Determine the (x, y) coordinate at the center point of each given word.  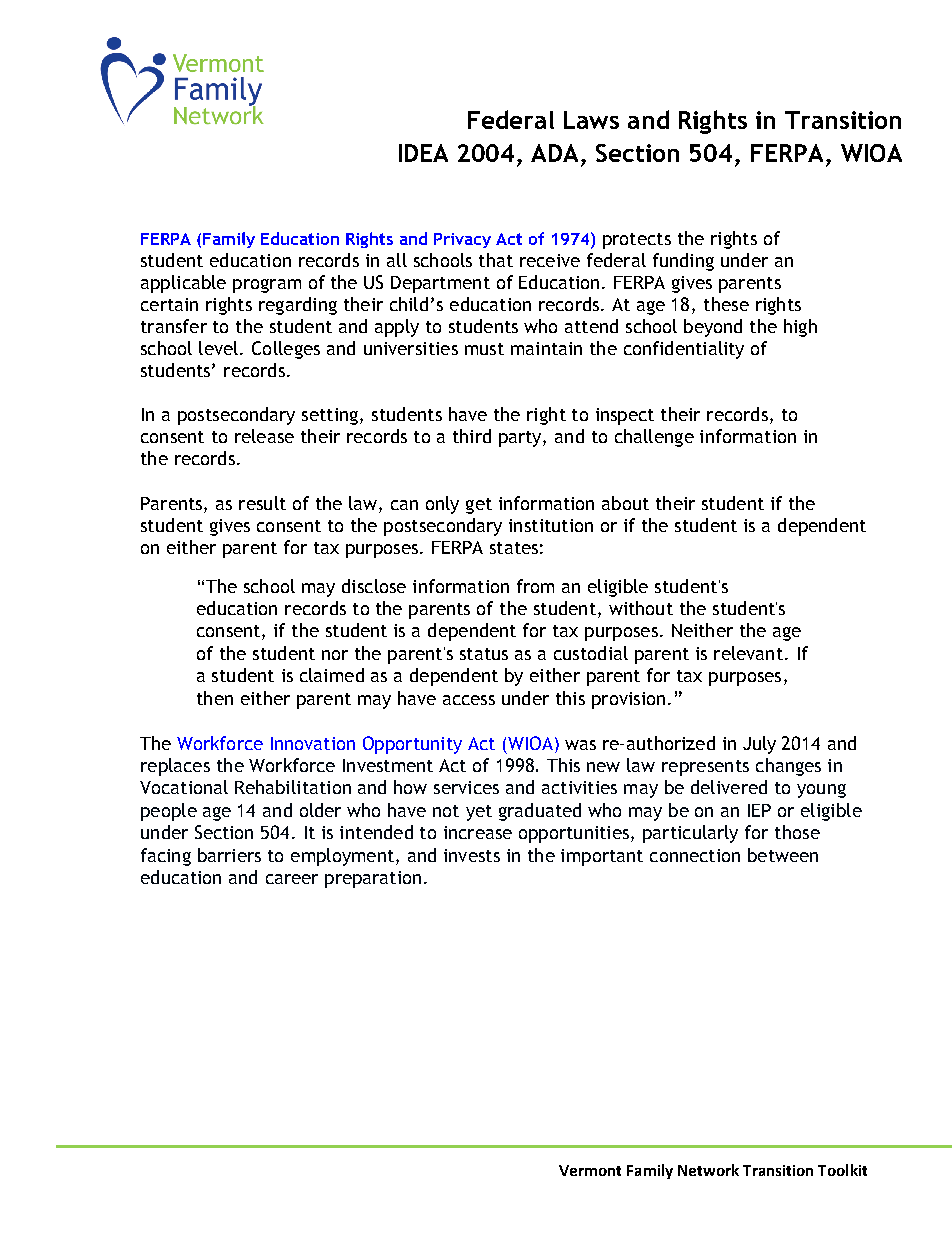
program (267, 286)
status (484, 654)
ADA (556, 153)
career (292, 879)
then (215, 698)
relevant (748, 653)
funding (683, 262)
